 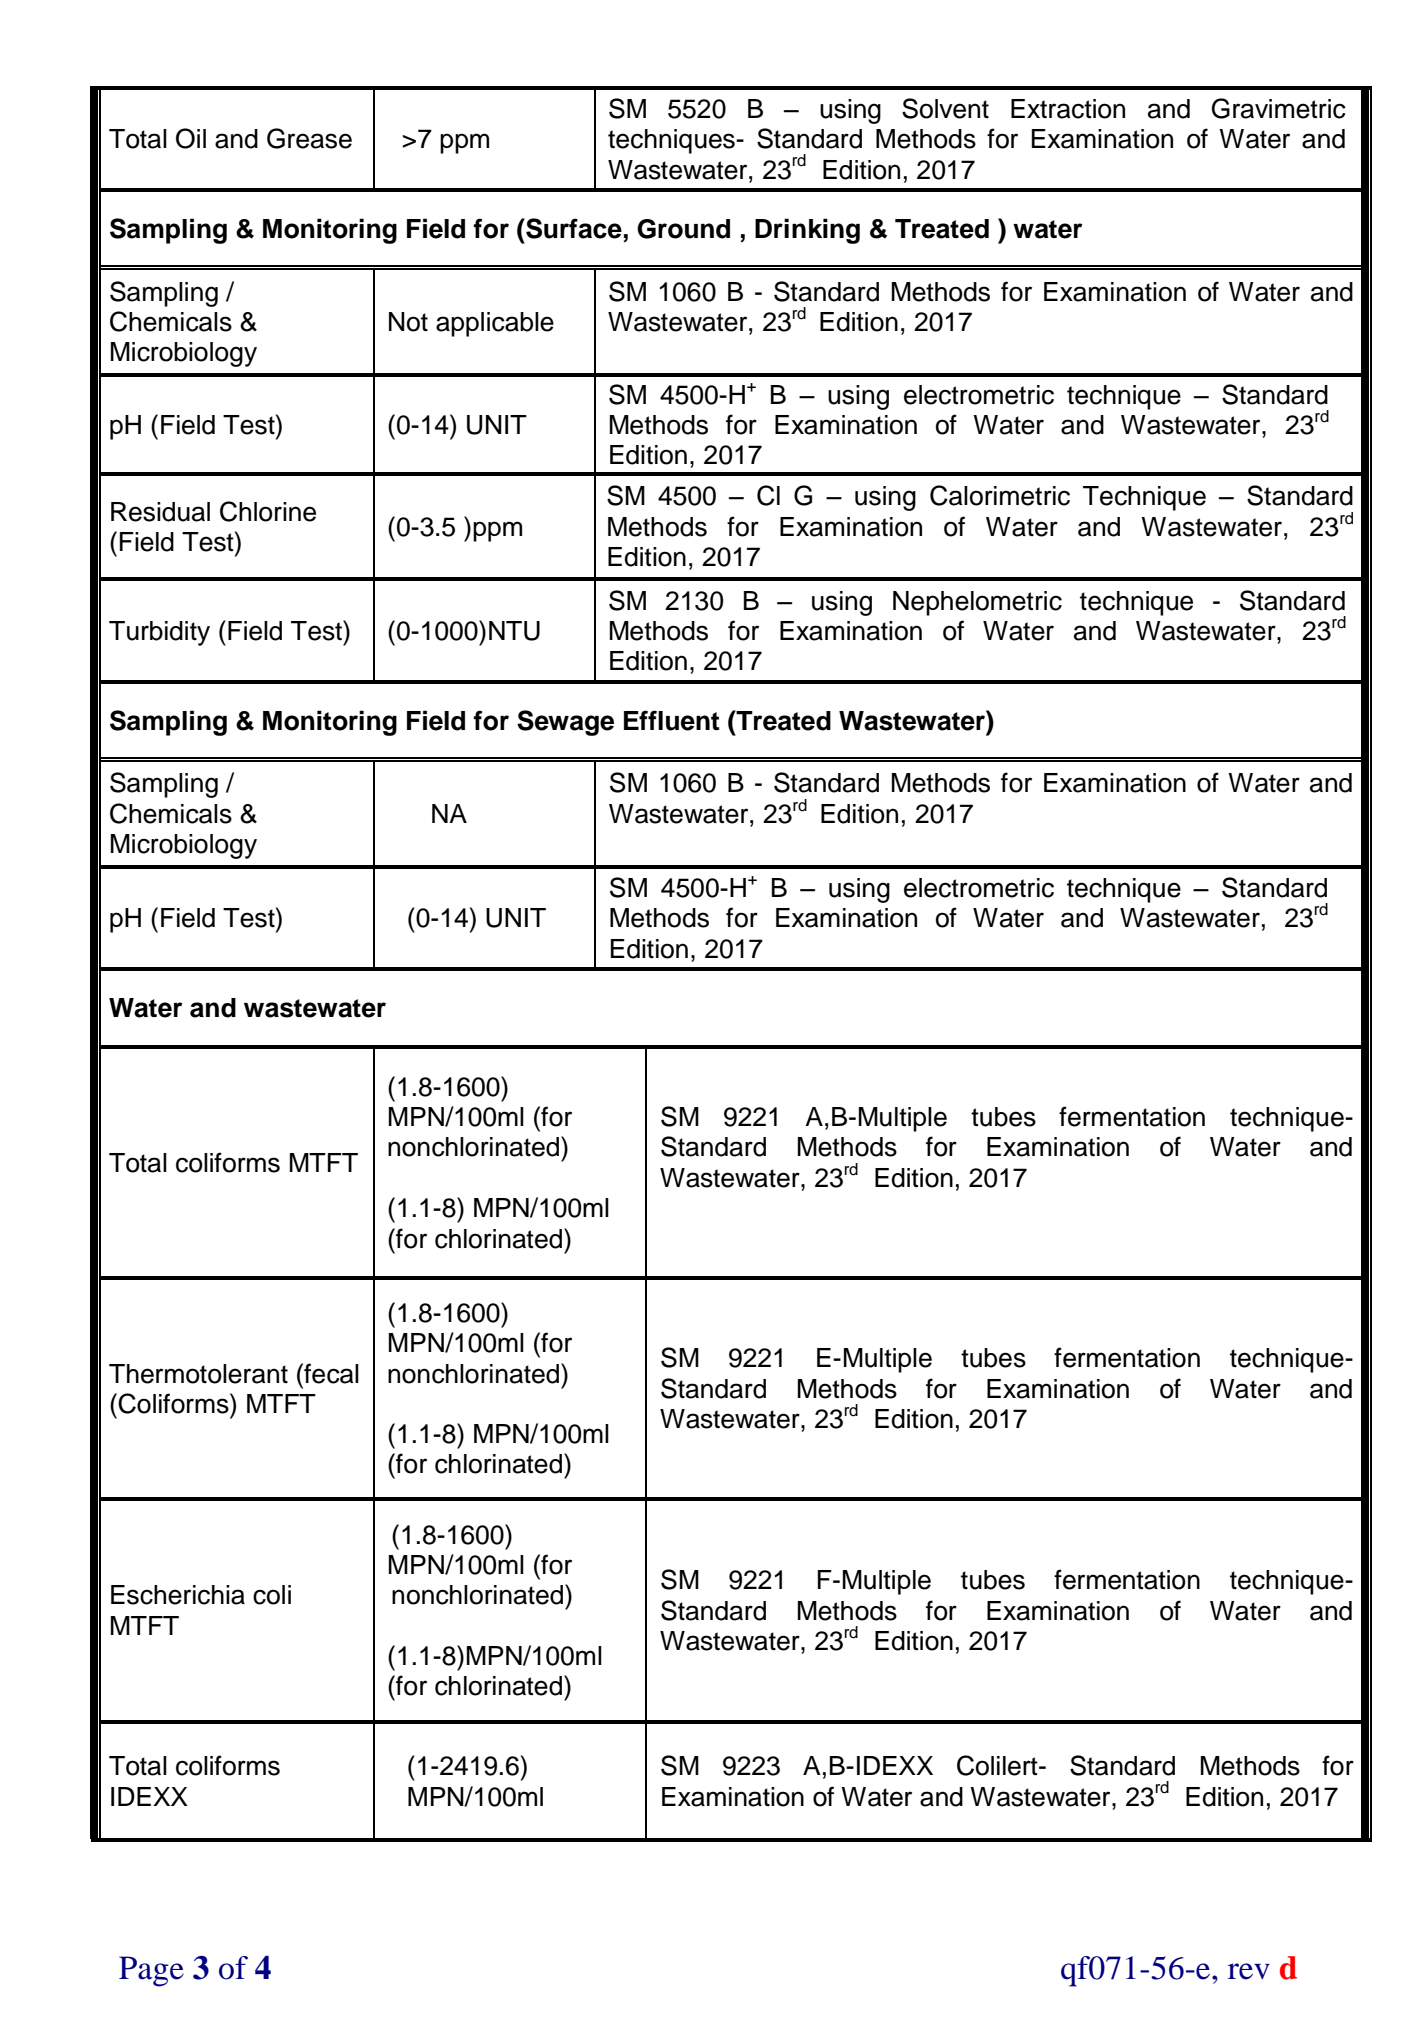 What do you see at coordinates (159, 633) in the document?
I see `Turbidity` at bounding box center [159, 633].
